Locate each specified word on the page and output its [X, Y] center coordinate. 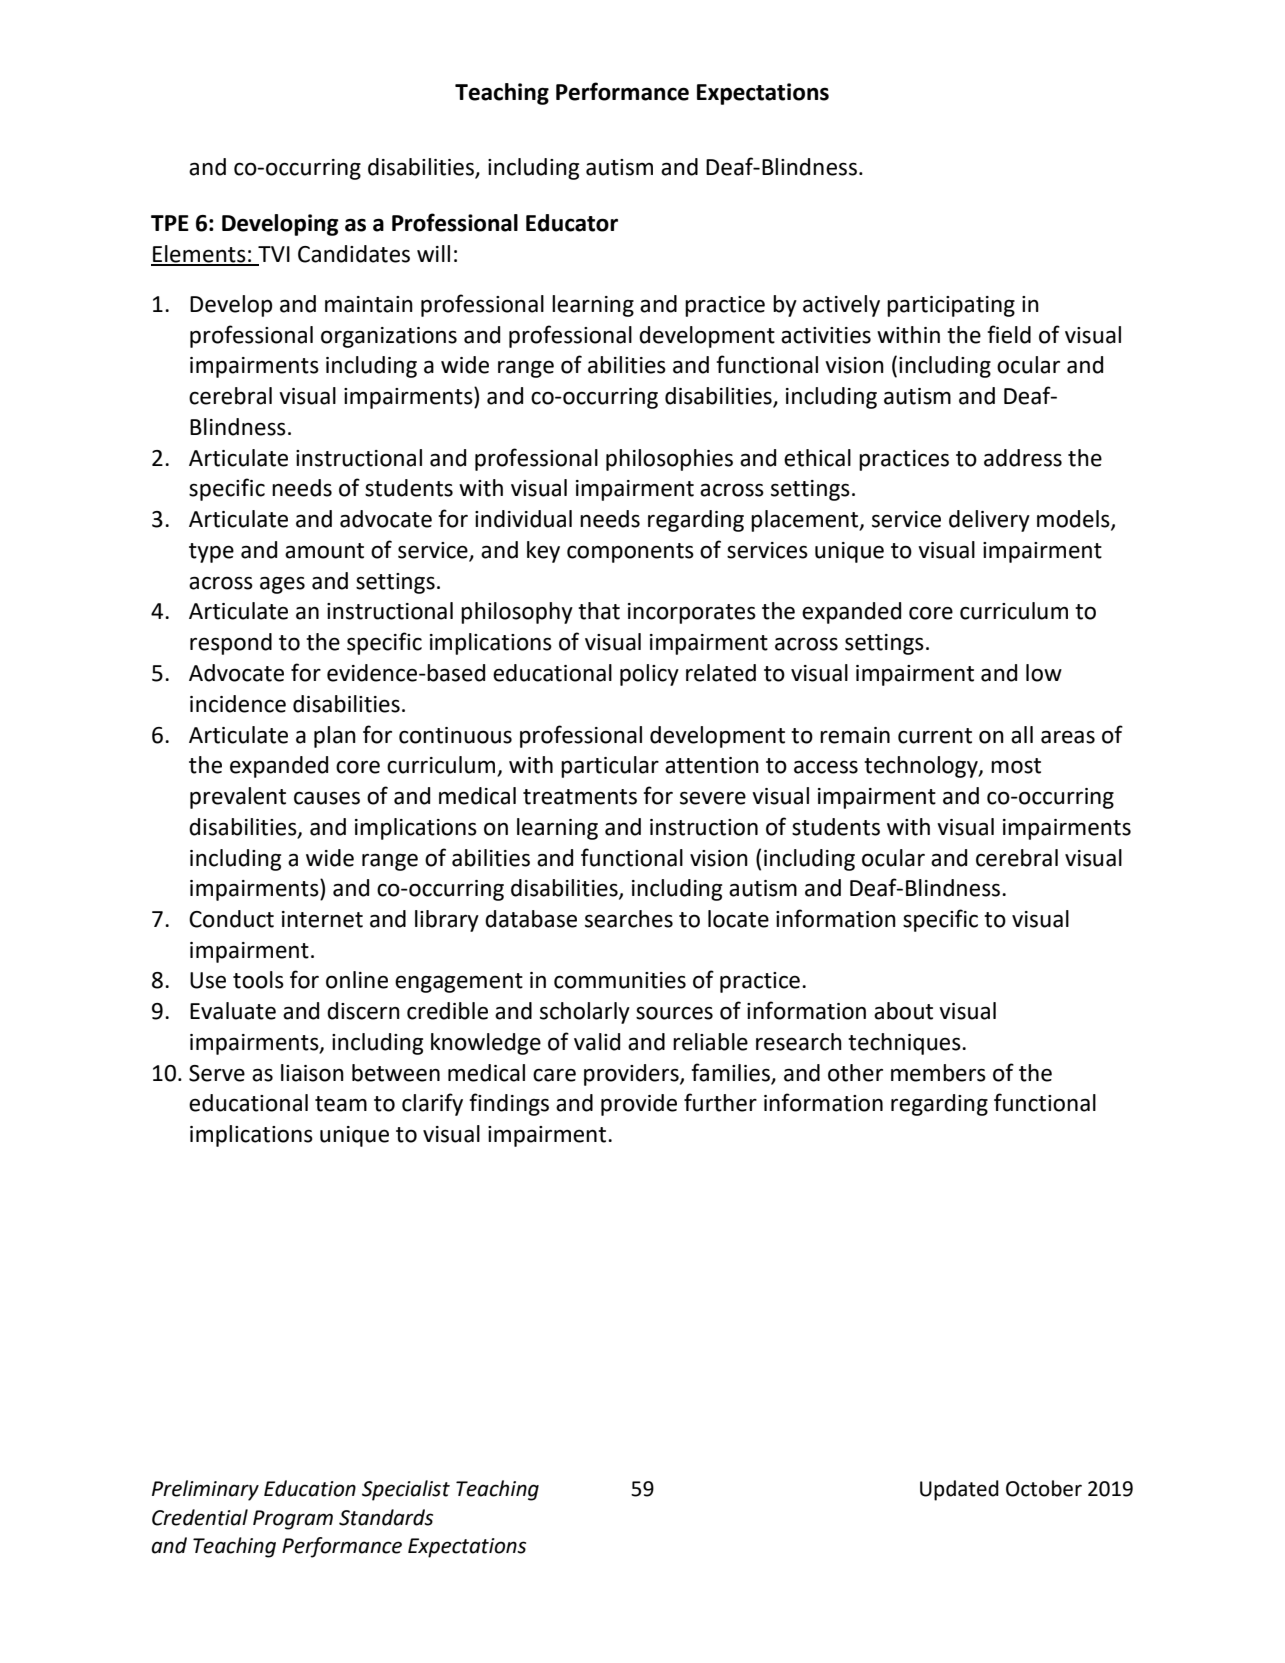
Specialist [406, 1490]
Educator [572, 223]
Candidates [354, 254]
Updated [959, 1490]
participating [951, 306]
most [1016, 766]
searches [629, 919]
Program [293, 1520]
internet [322, 919]
